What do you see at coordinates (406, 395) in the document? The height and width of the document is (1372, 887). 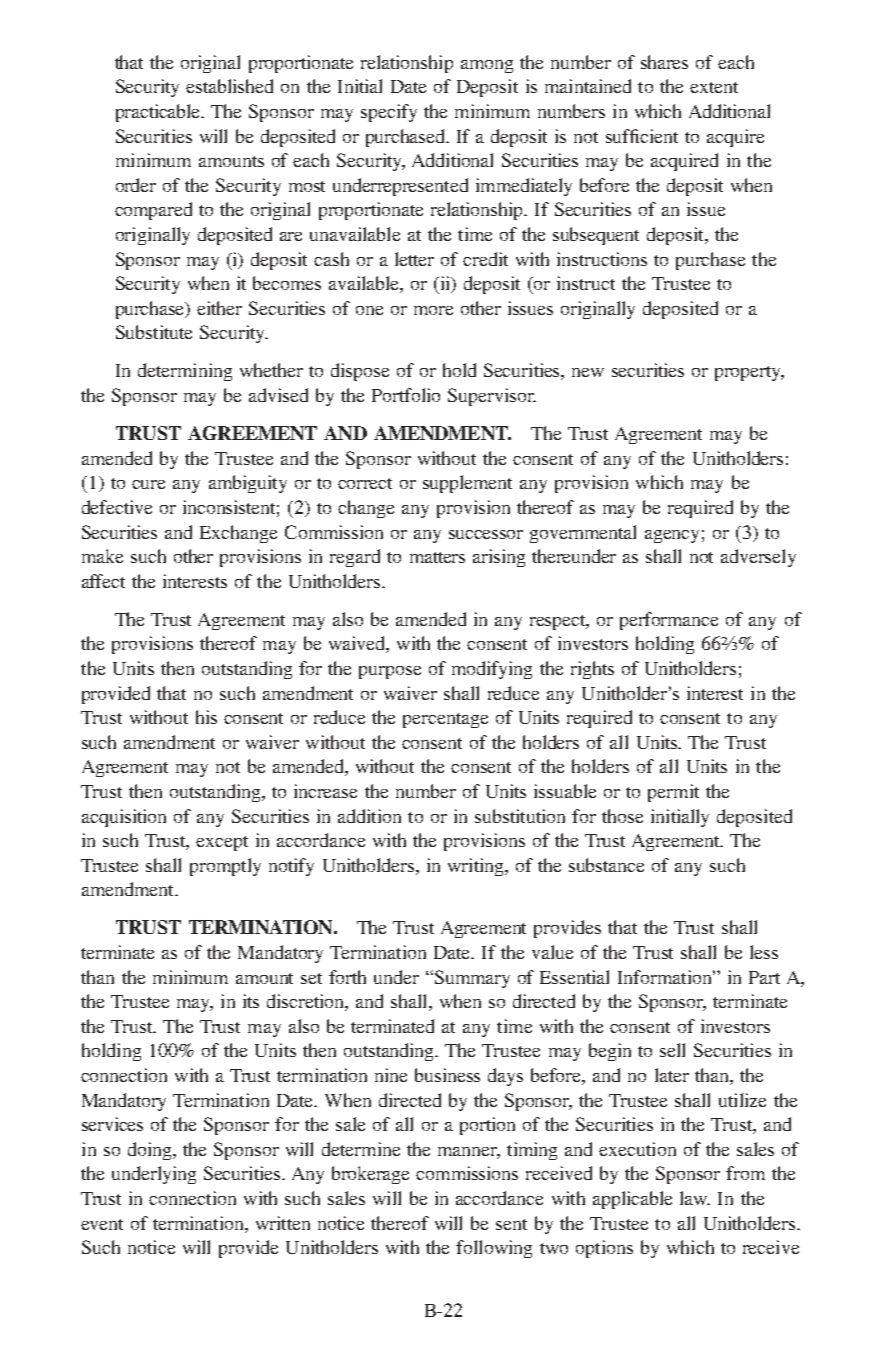 I see `Portfolio` at bounding box center [406, 395].
